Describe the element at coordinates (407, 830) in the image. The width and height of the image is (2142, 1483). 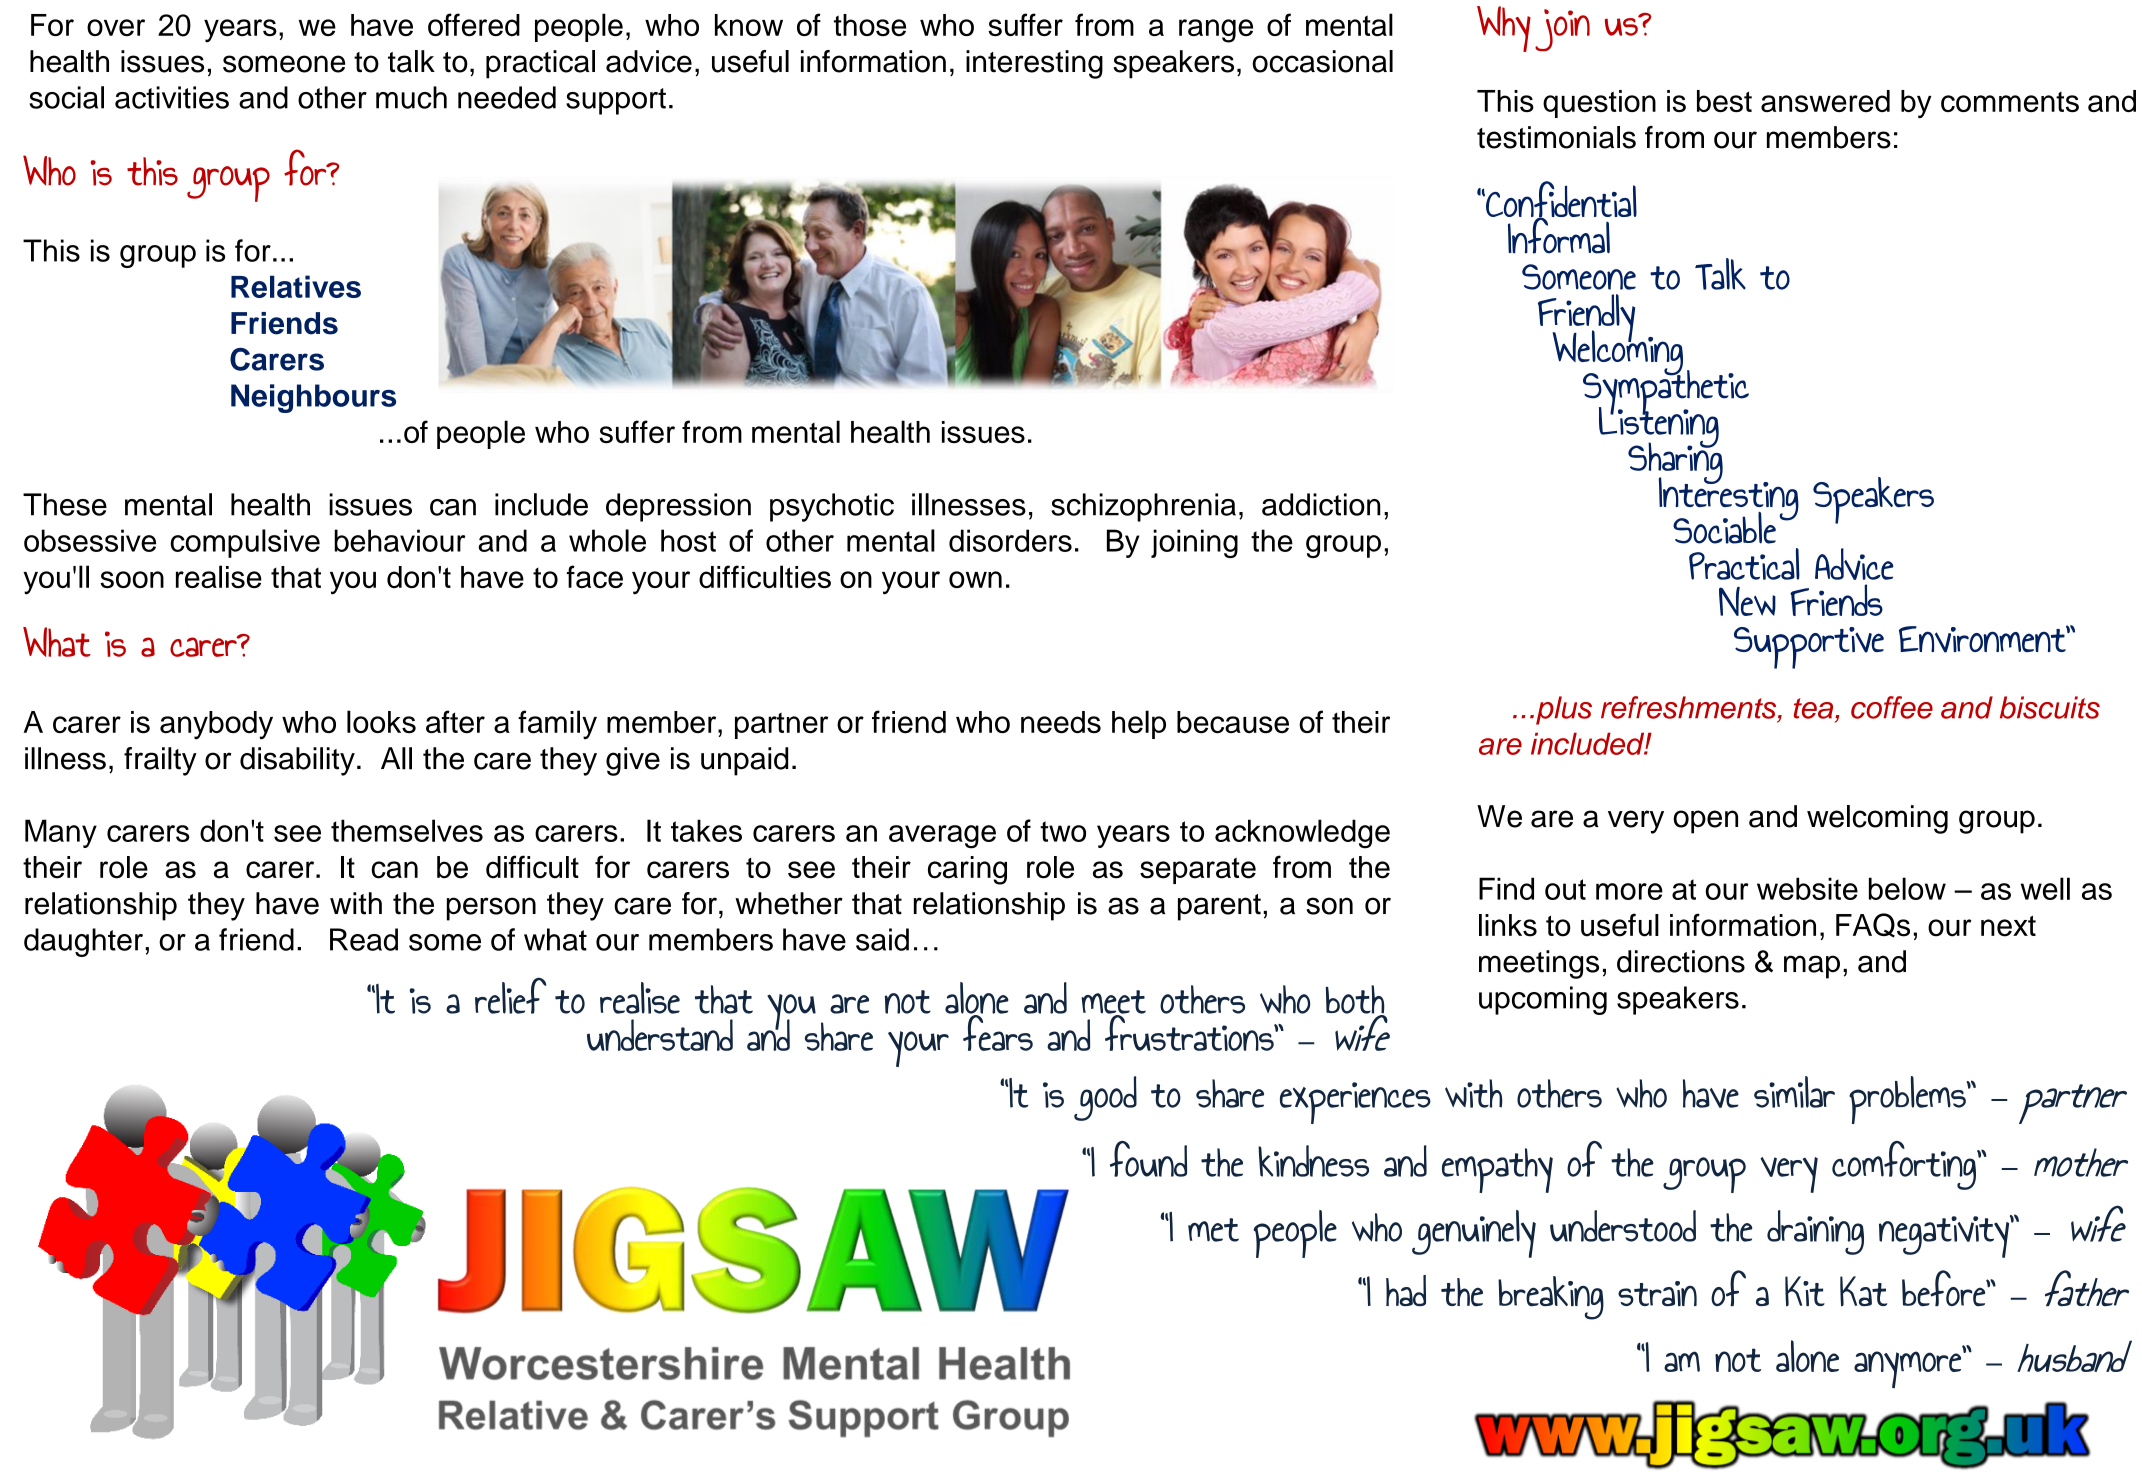
I see `themselves` at that location.
